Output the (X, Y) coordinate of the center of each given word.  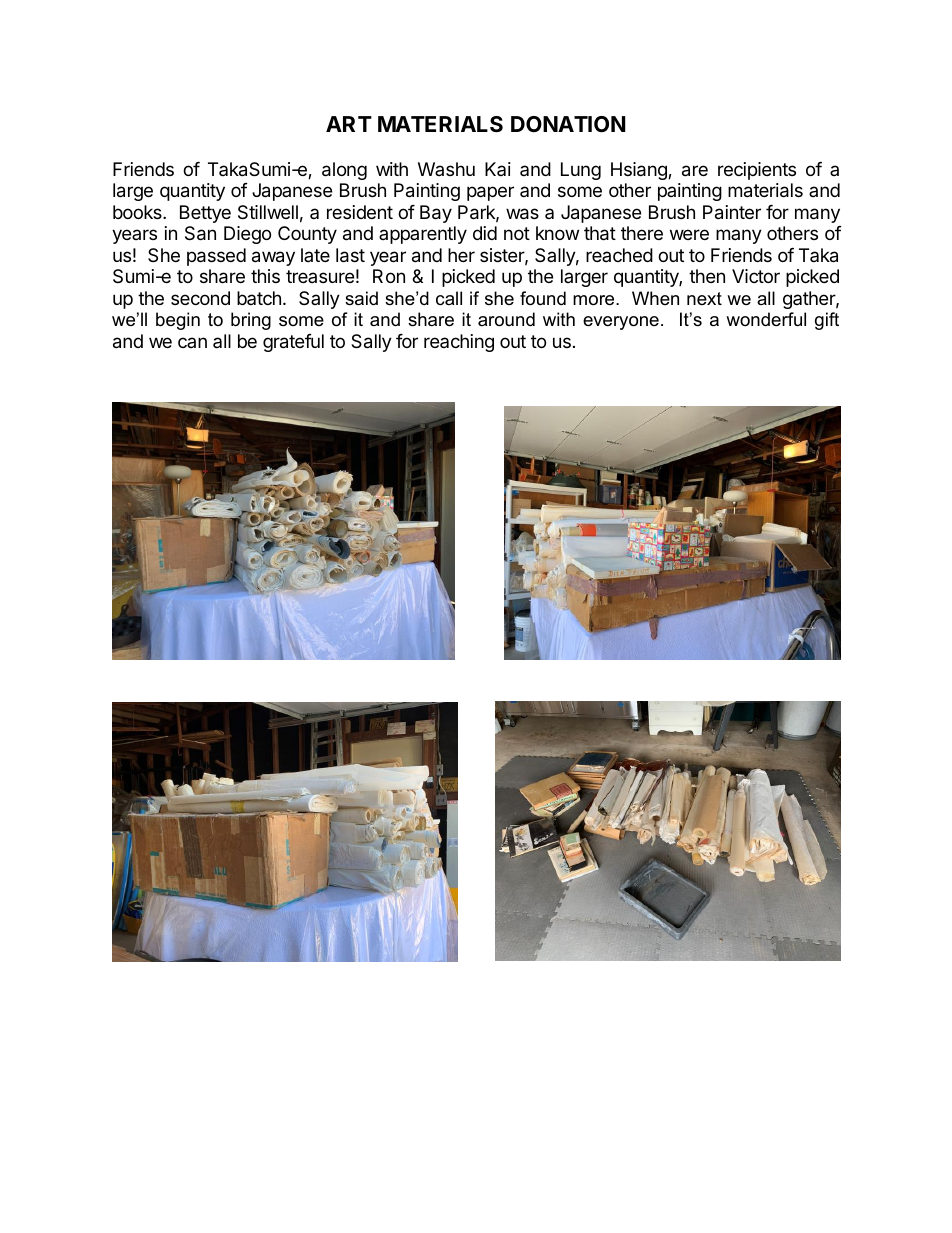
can (192, 342)
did (485, 233)
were (689, 234)
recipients (757, 171)
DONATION (568, 124)
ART (349, 124)
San (200, 233)
